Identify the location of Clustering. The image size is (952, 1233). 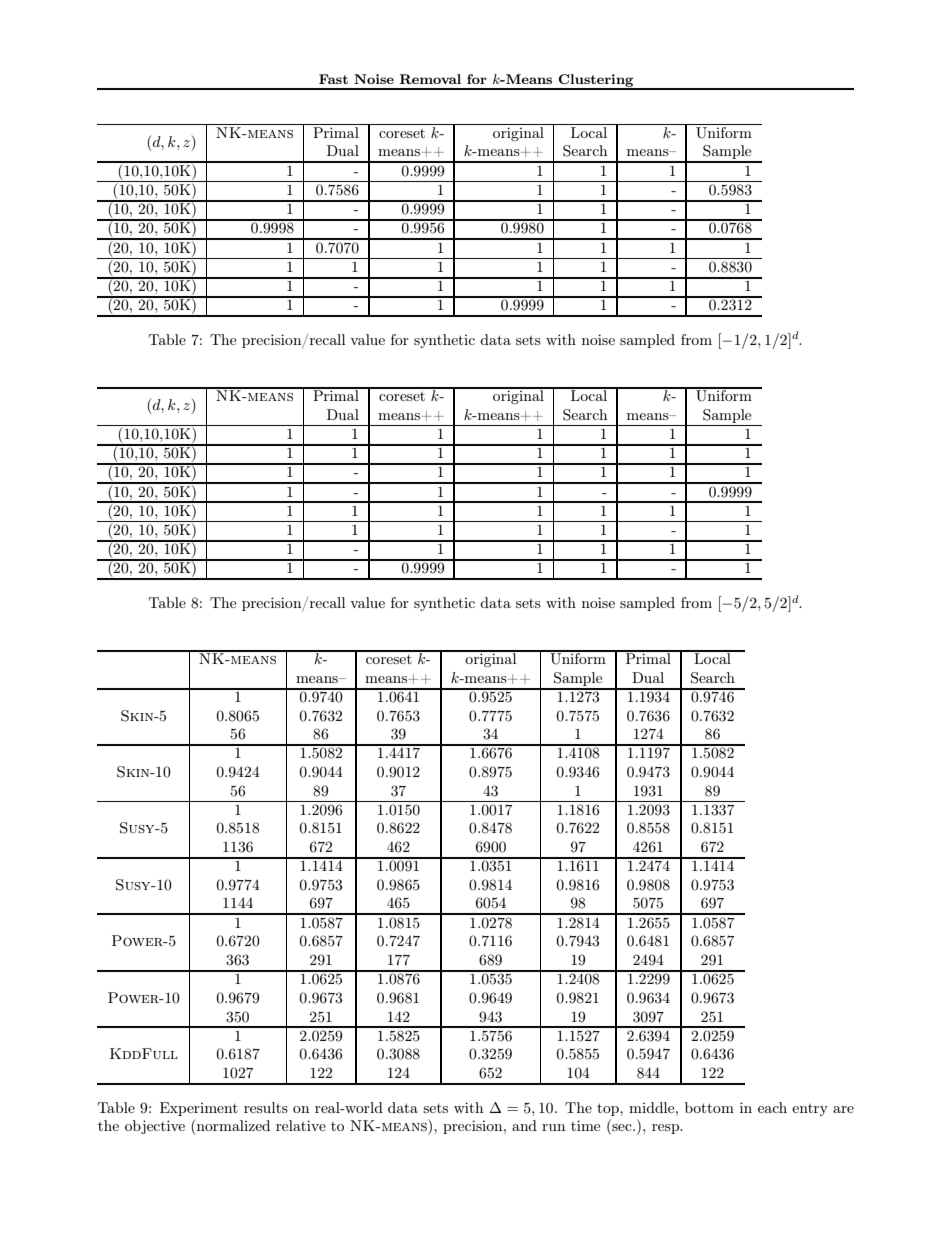
(596, 82).
